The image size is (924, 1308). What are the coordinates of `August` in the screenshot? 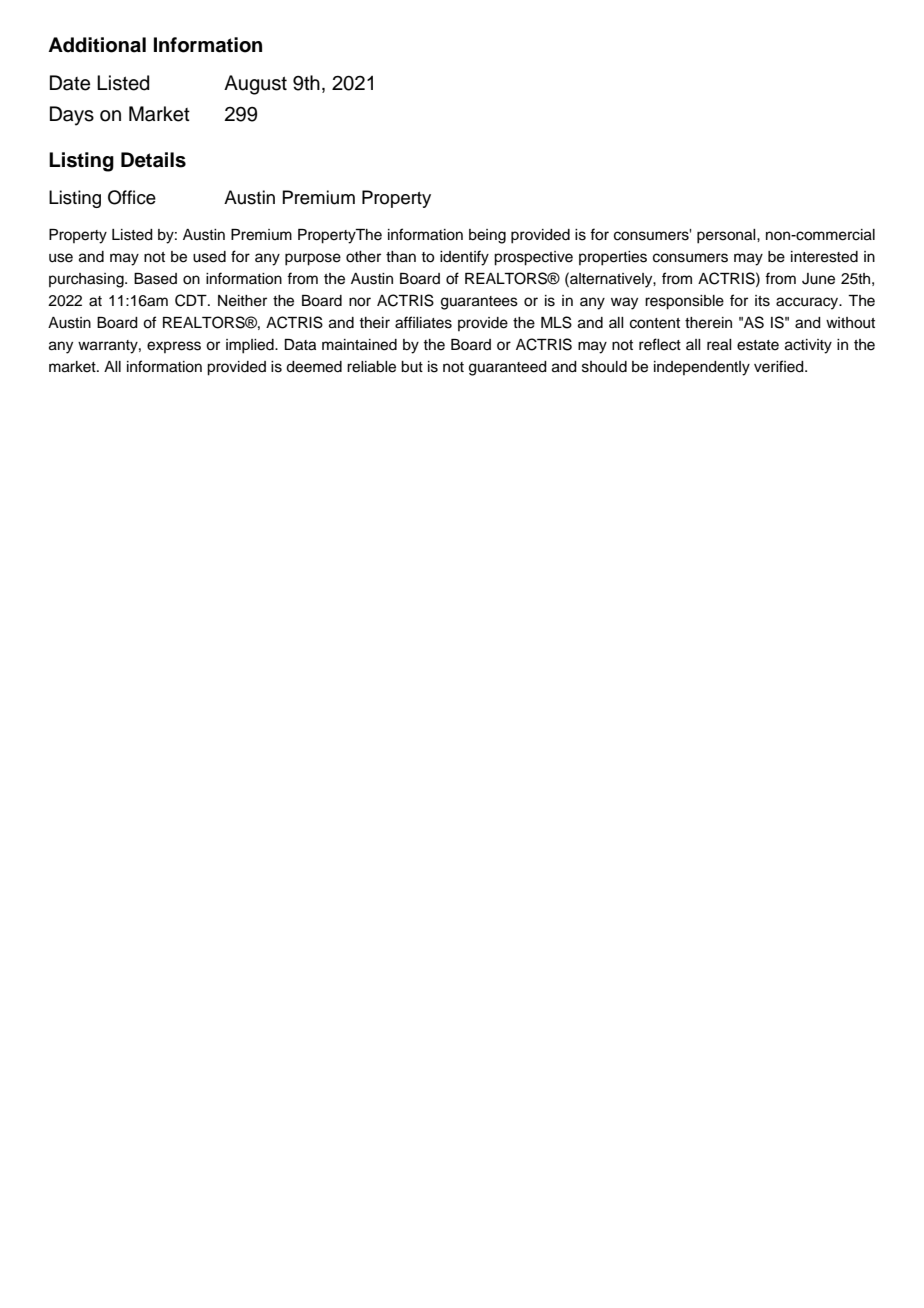 It's located at (255, 85).
